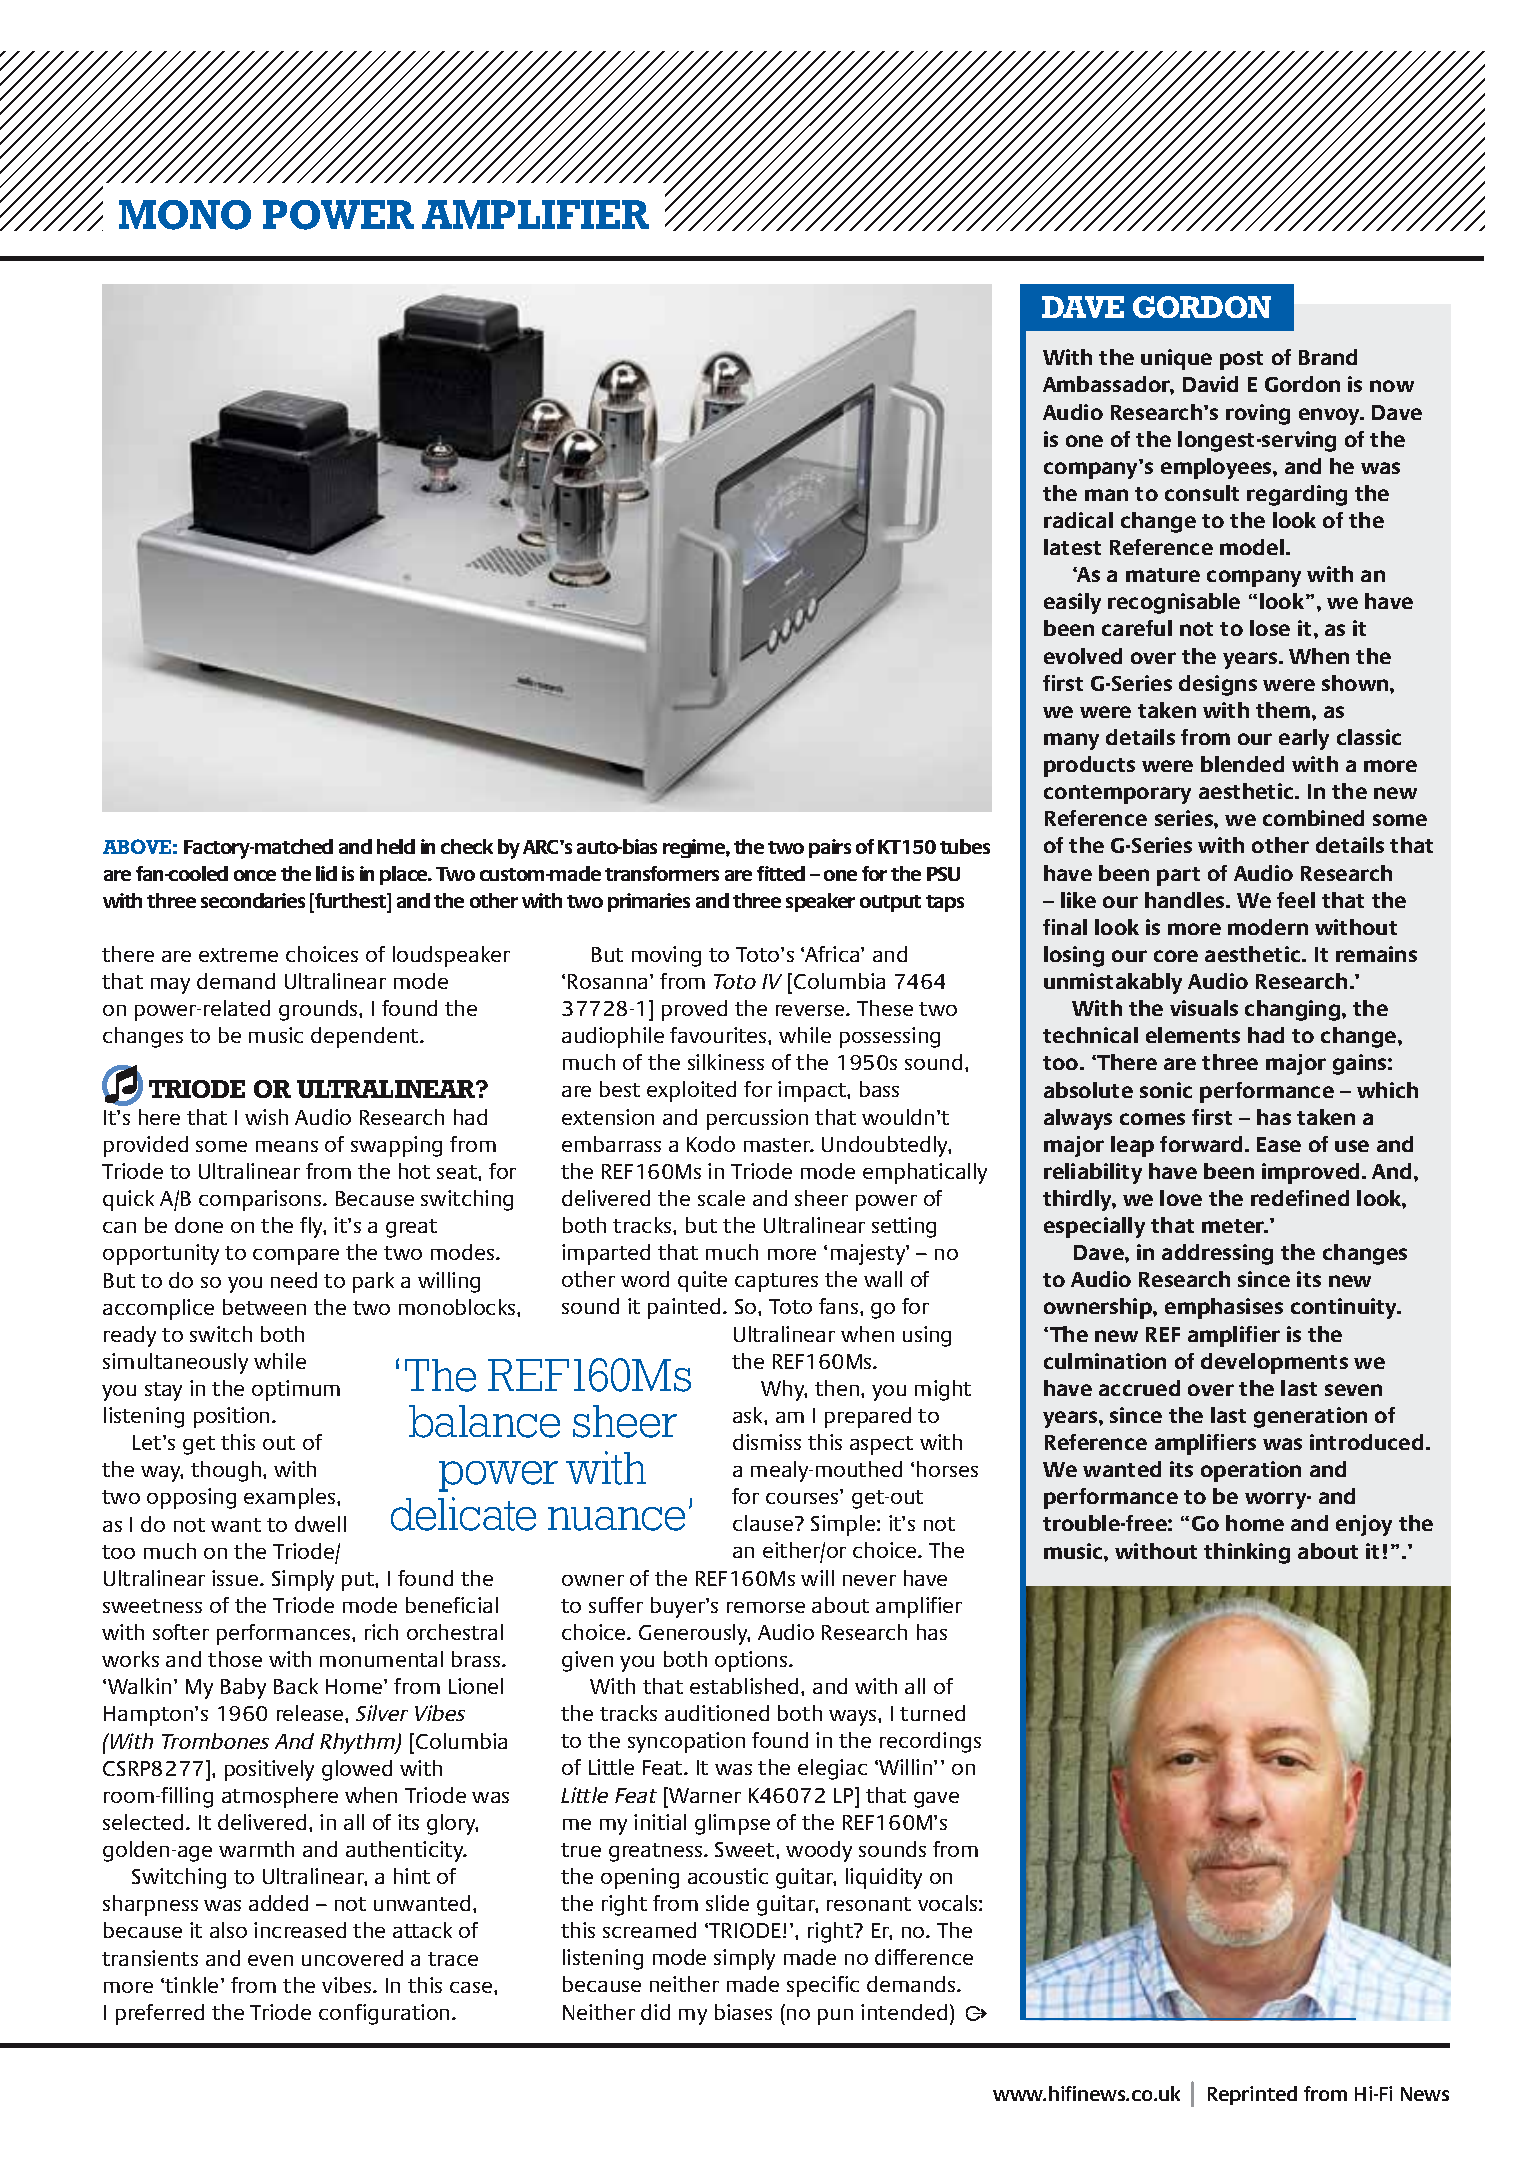 The height and width of the document is (2175, 1538). Describe the element at coordinates (1078, 520) in the document. I see `radical` at that location.
